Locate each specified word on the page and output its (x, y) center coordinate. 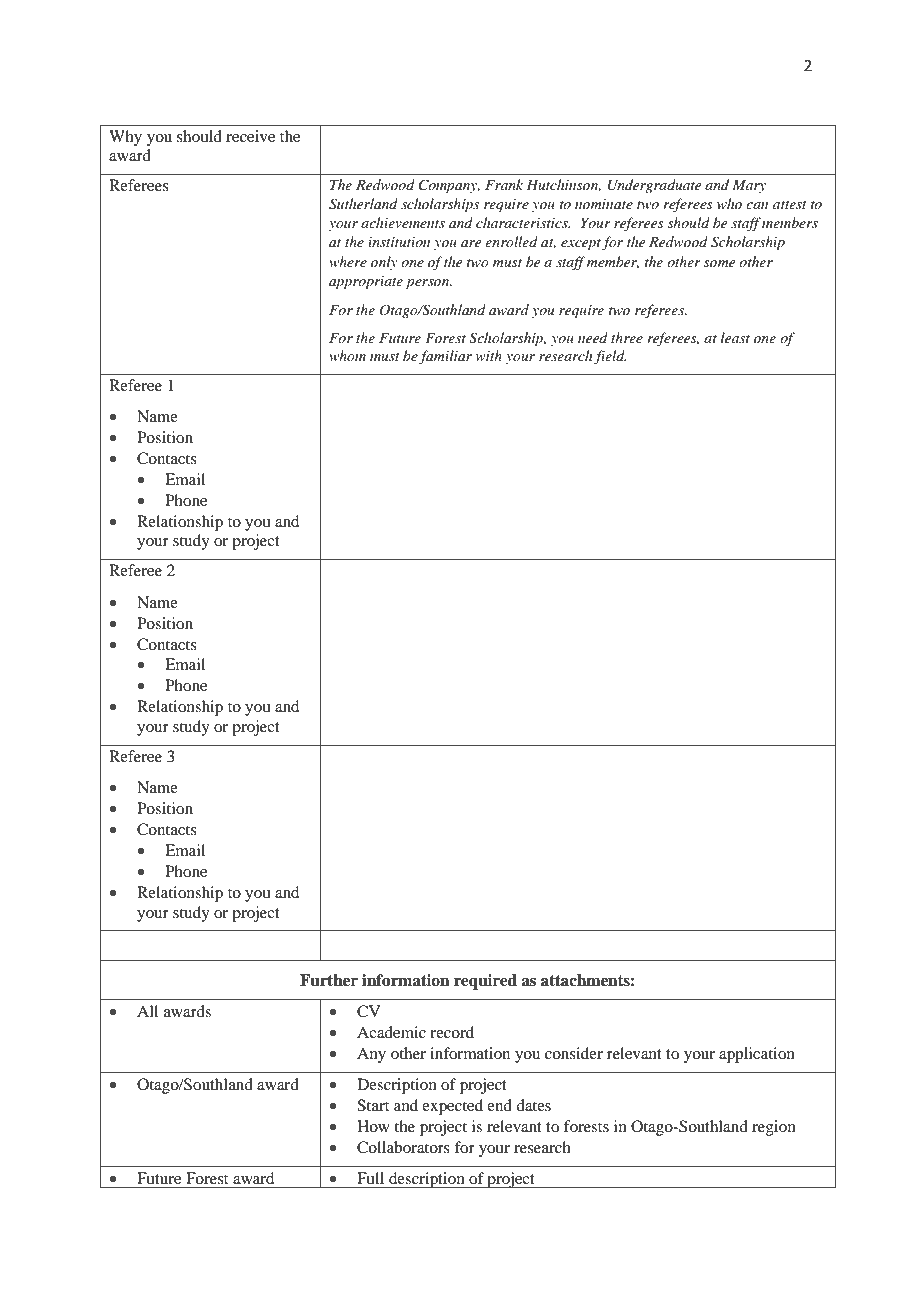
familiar (445, 357)
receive (250, 136)
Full (370, 1178)
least (735, 337)
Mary (749, 186)
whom (347, 355)
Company (449, 186)
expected (452, 1107)
